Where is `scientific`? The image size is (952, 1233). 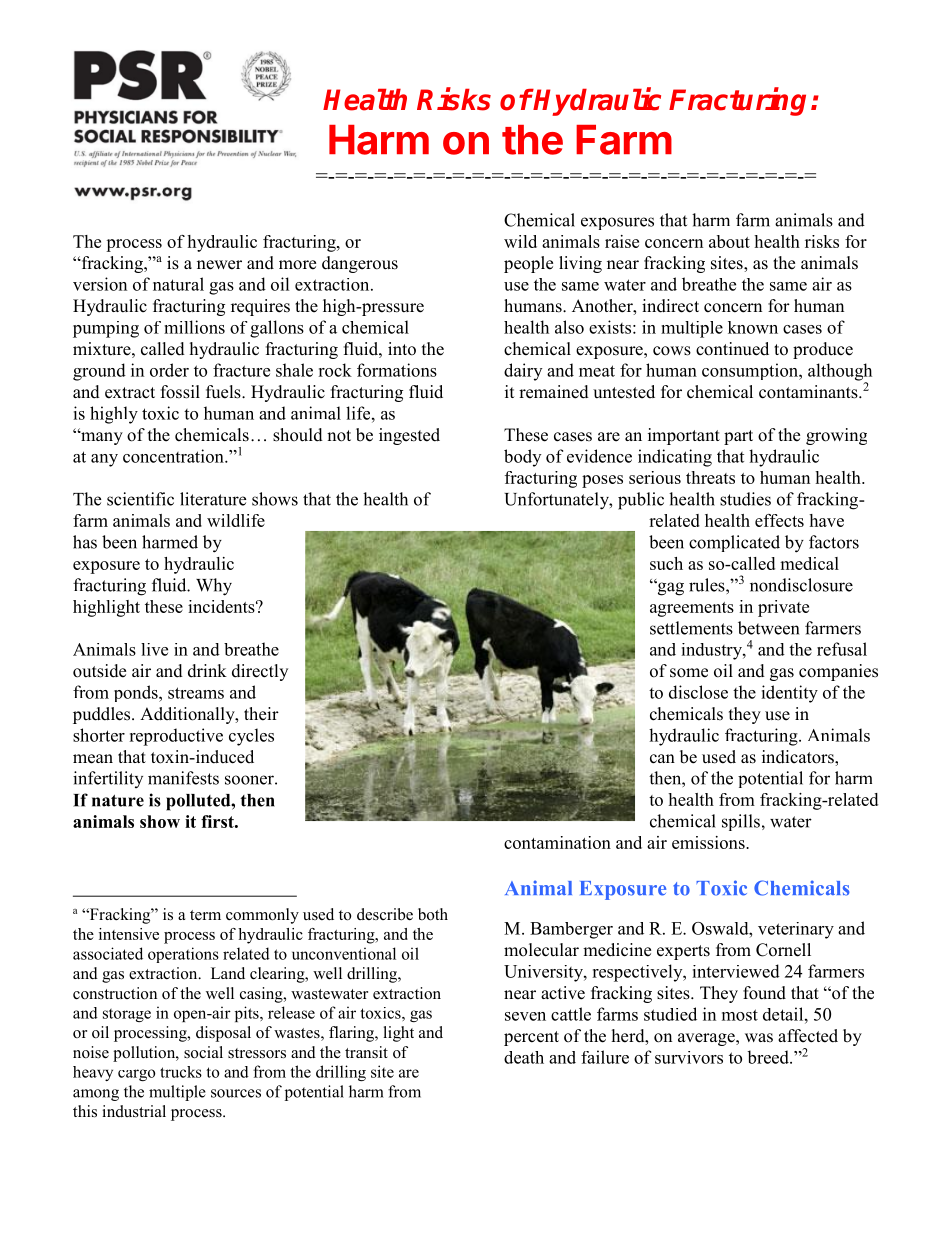
scientific is located at coordinates (140, 499).
